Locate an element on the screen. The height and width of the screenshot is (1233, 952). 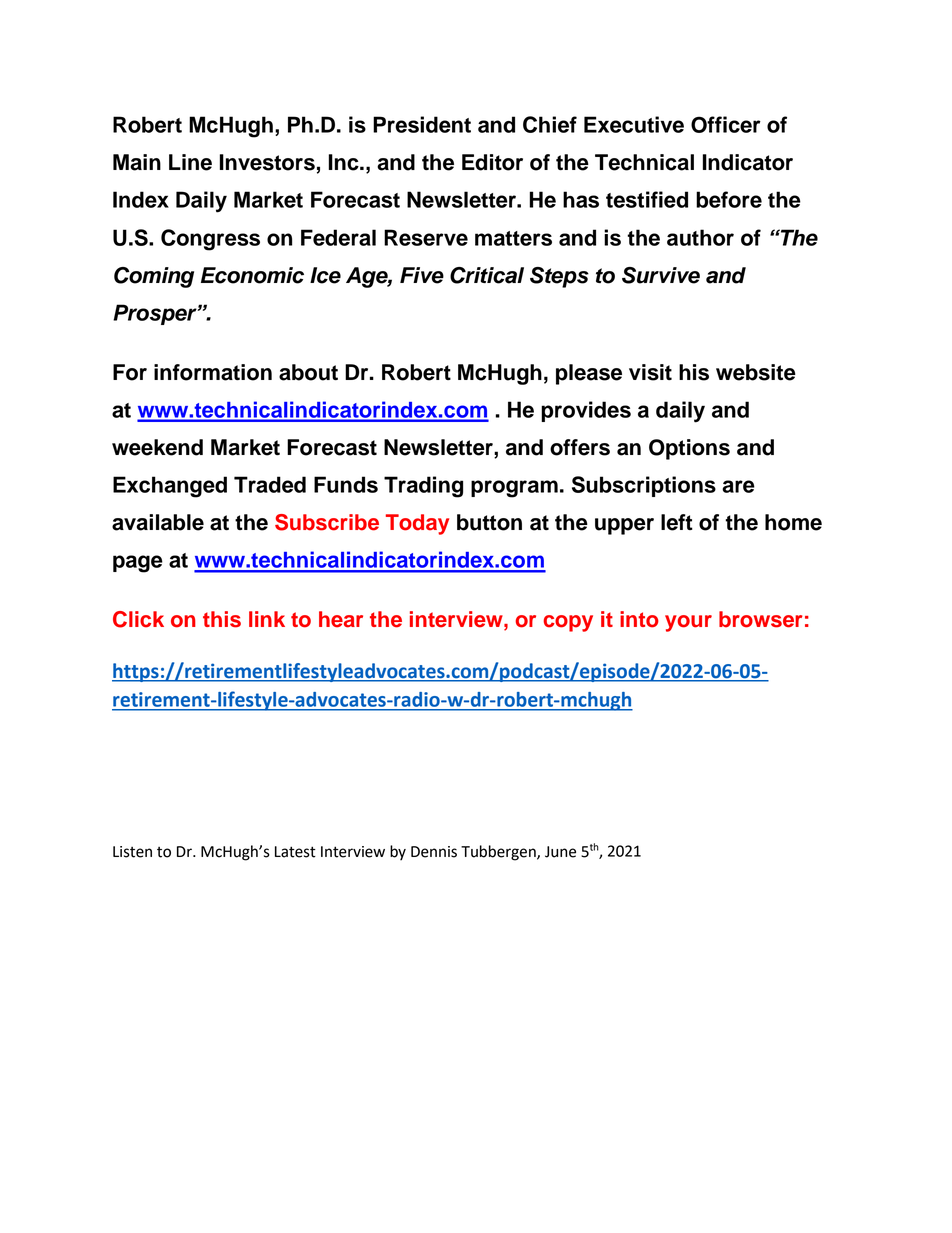
Line is located at coordinates (190, 162).
